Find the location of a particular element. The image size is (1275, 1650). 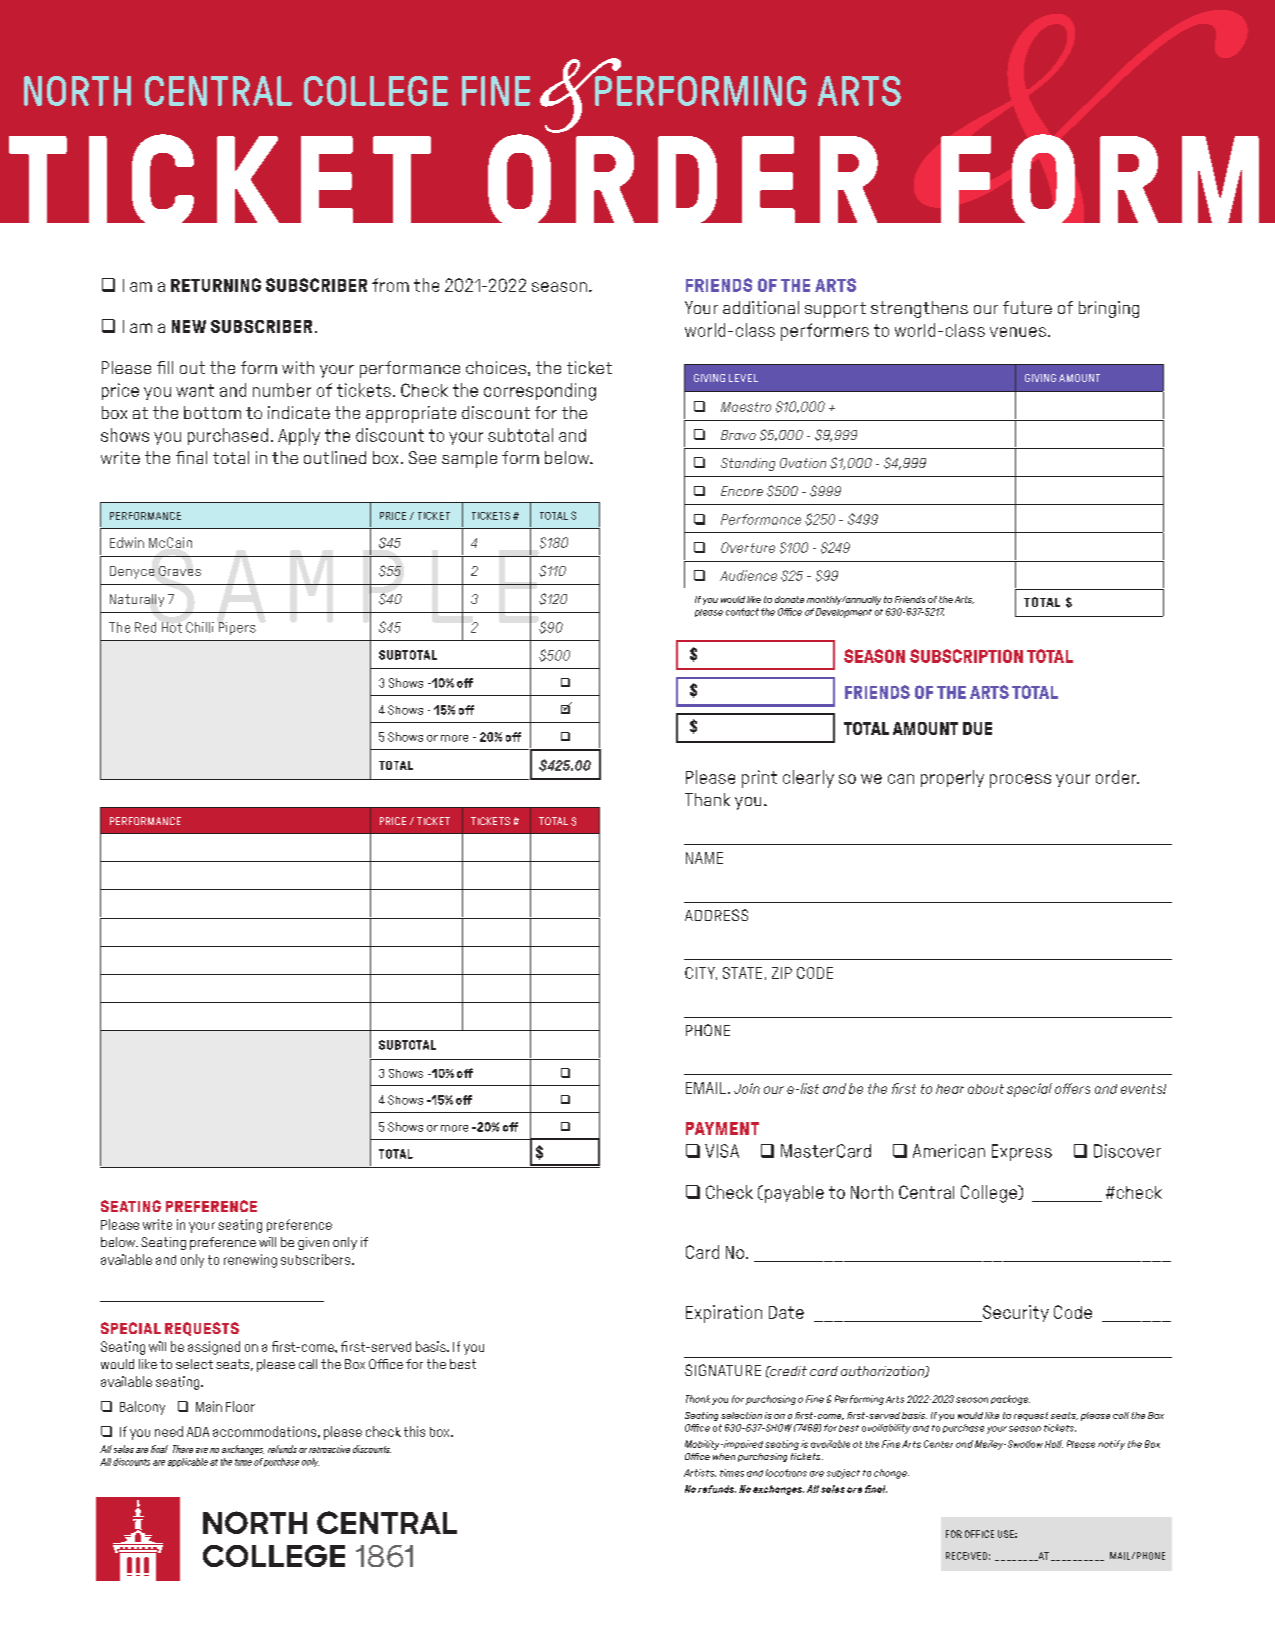

RETURNING is located at coordinates (216, 285).
